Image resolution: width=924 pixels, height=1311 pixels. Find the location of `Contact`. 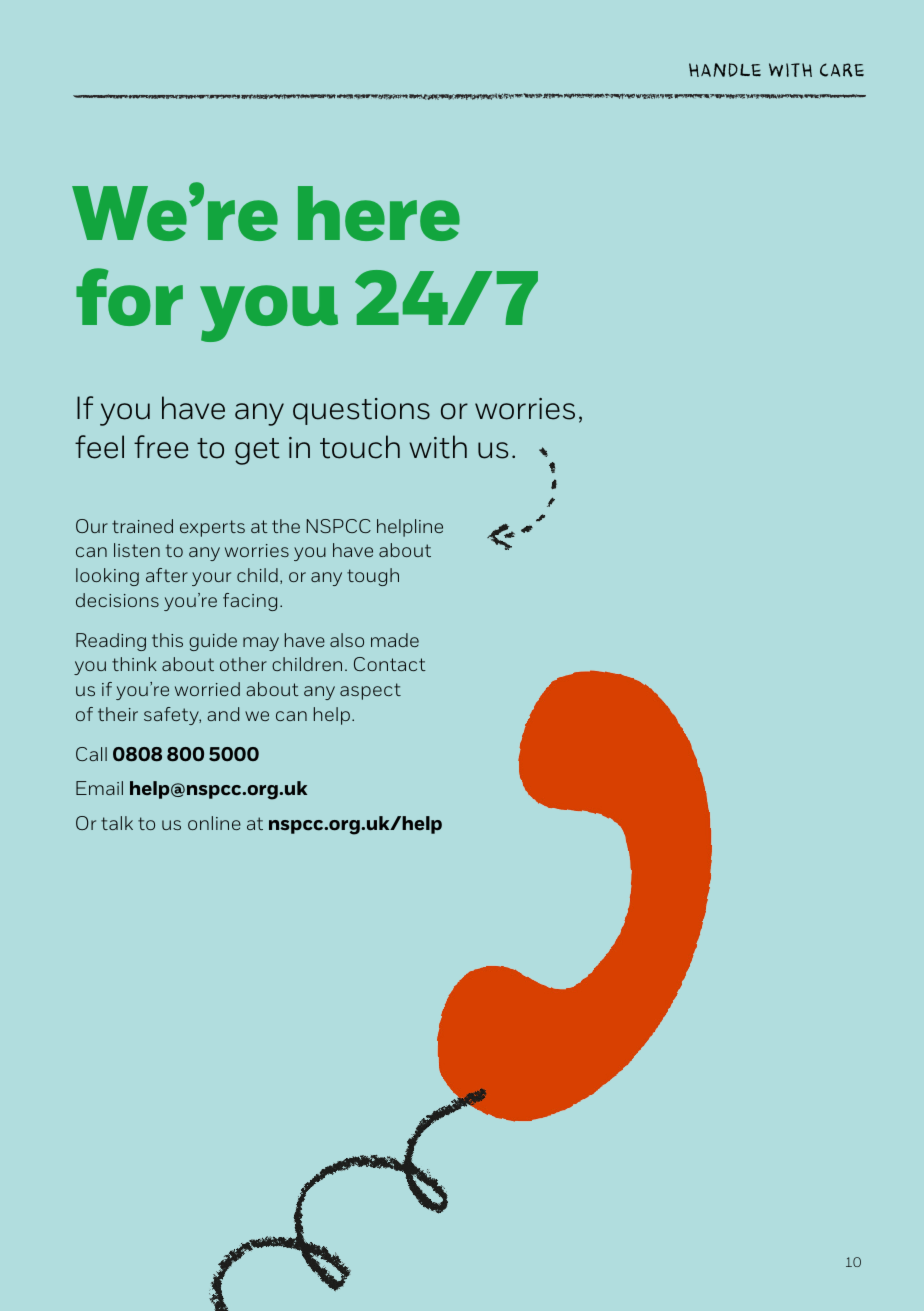

Contact is located at coordinates (390, 664).
